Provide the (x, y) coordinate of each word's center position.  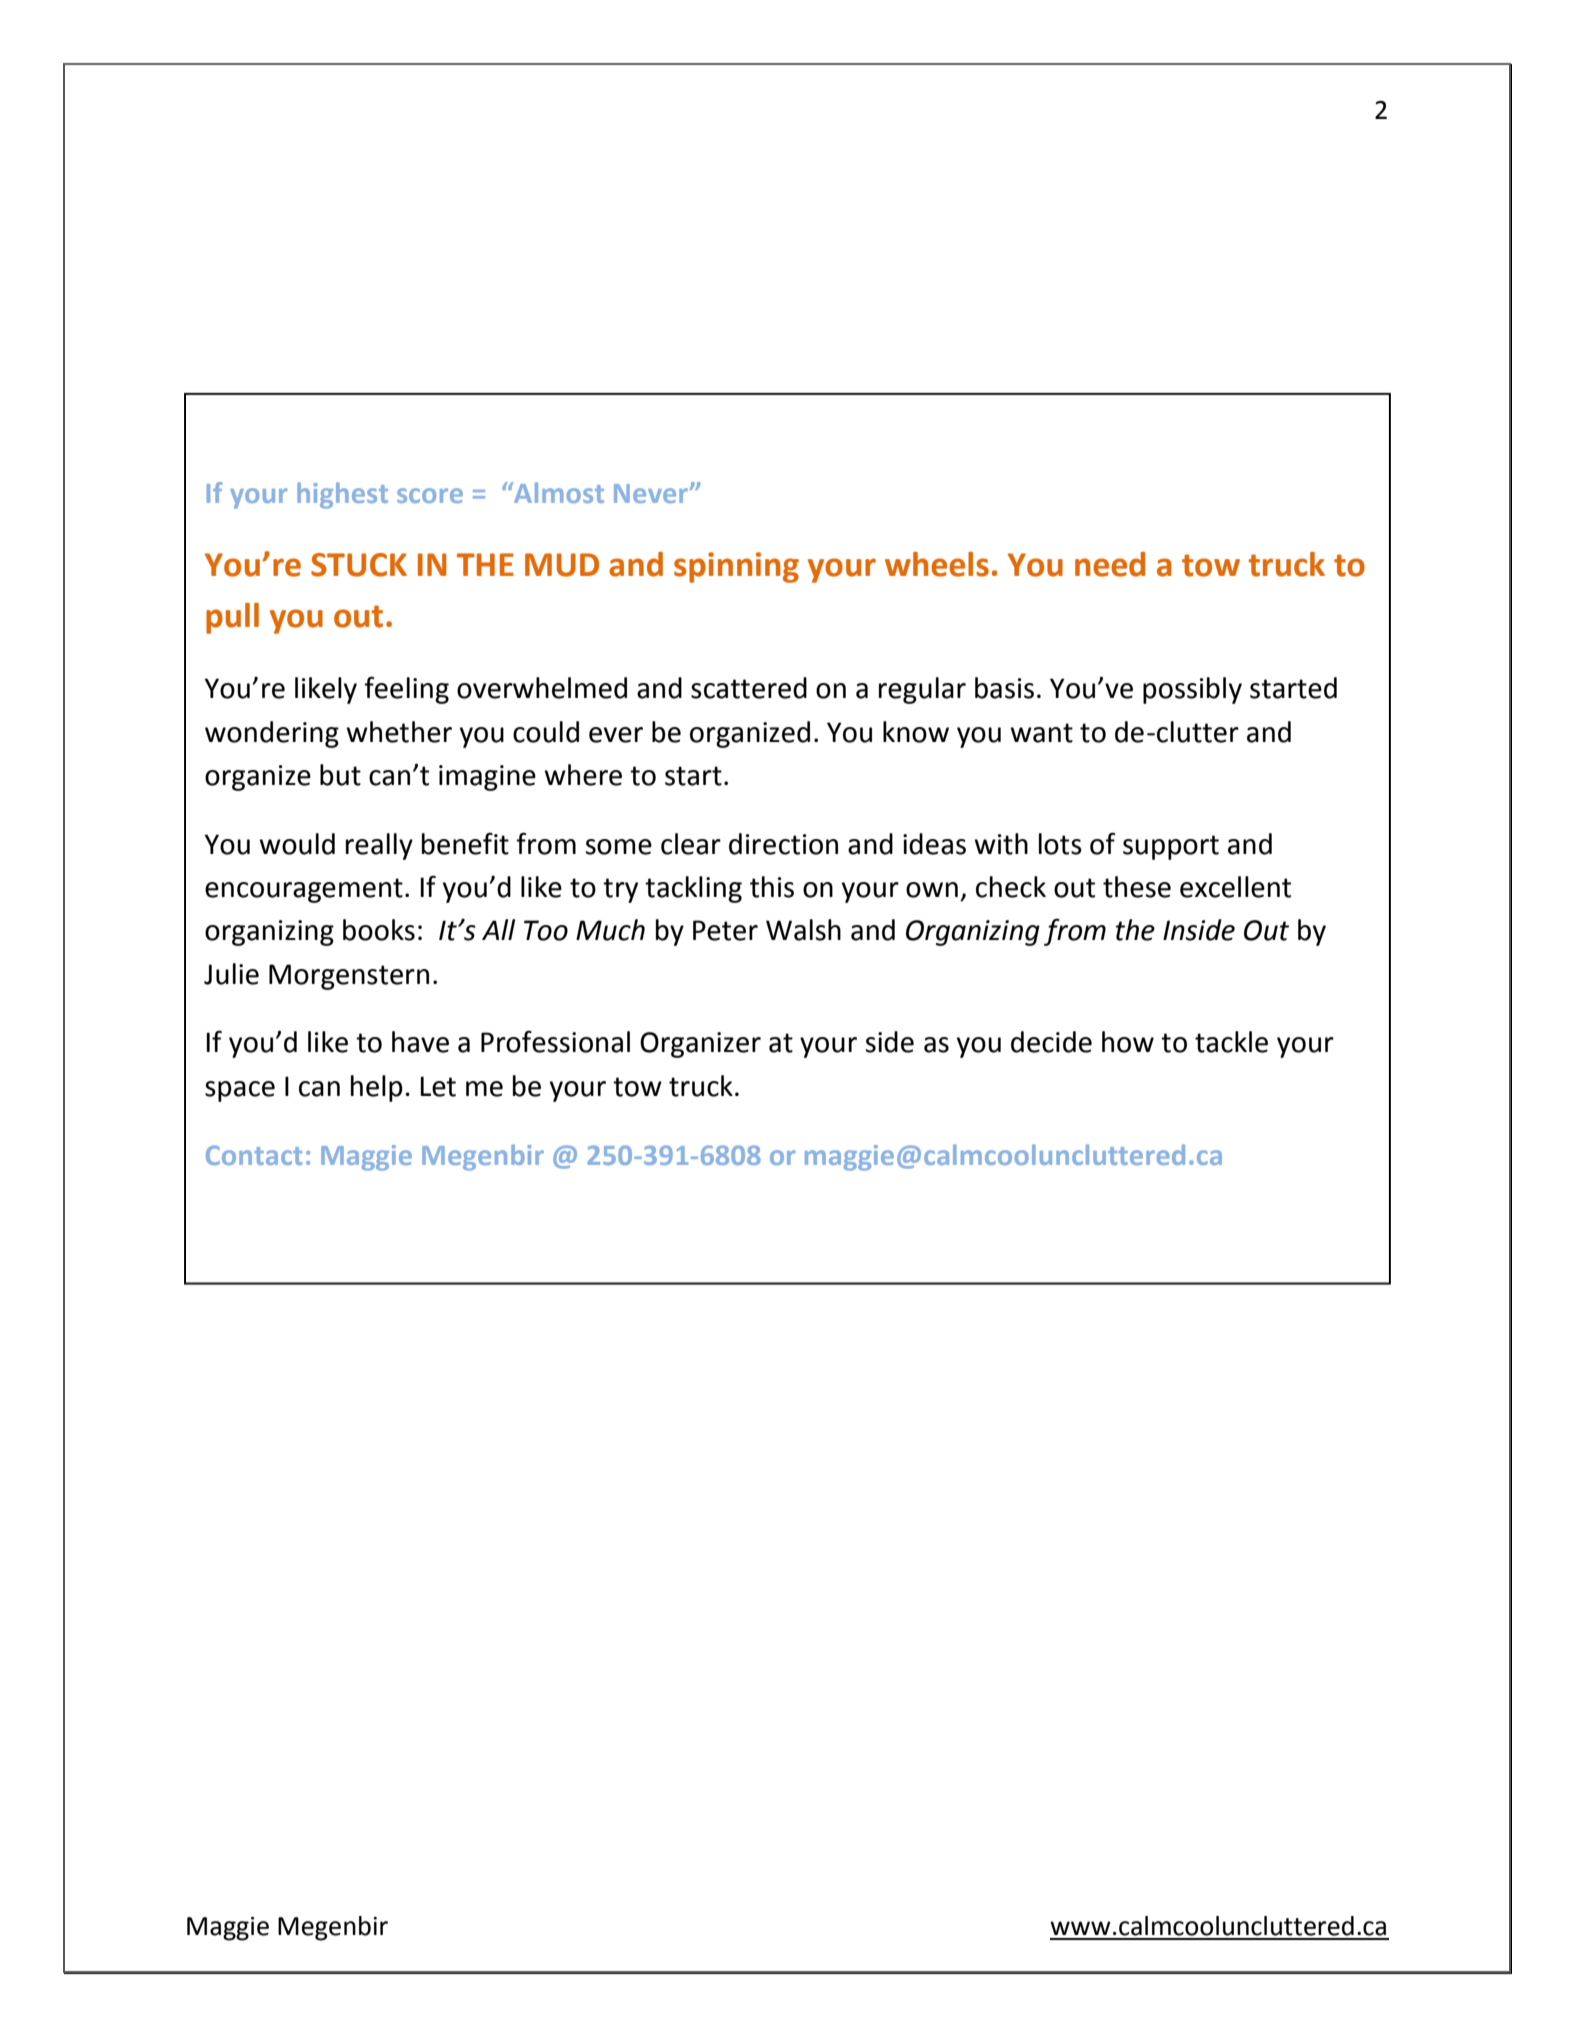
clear (691, 844)
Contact (254, 1155)
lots (1060, 844)
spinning (736, 567)
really (379, 846)
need (1110, 564)
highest (342, 495)
